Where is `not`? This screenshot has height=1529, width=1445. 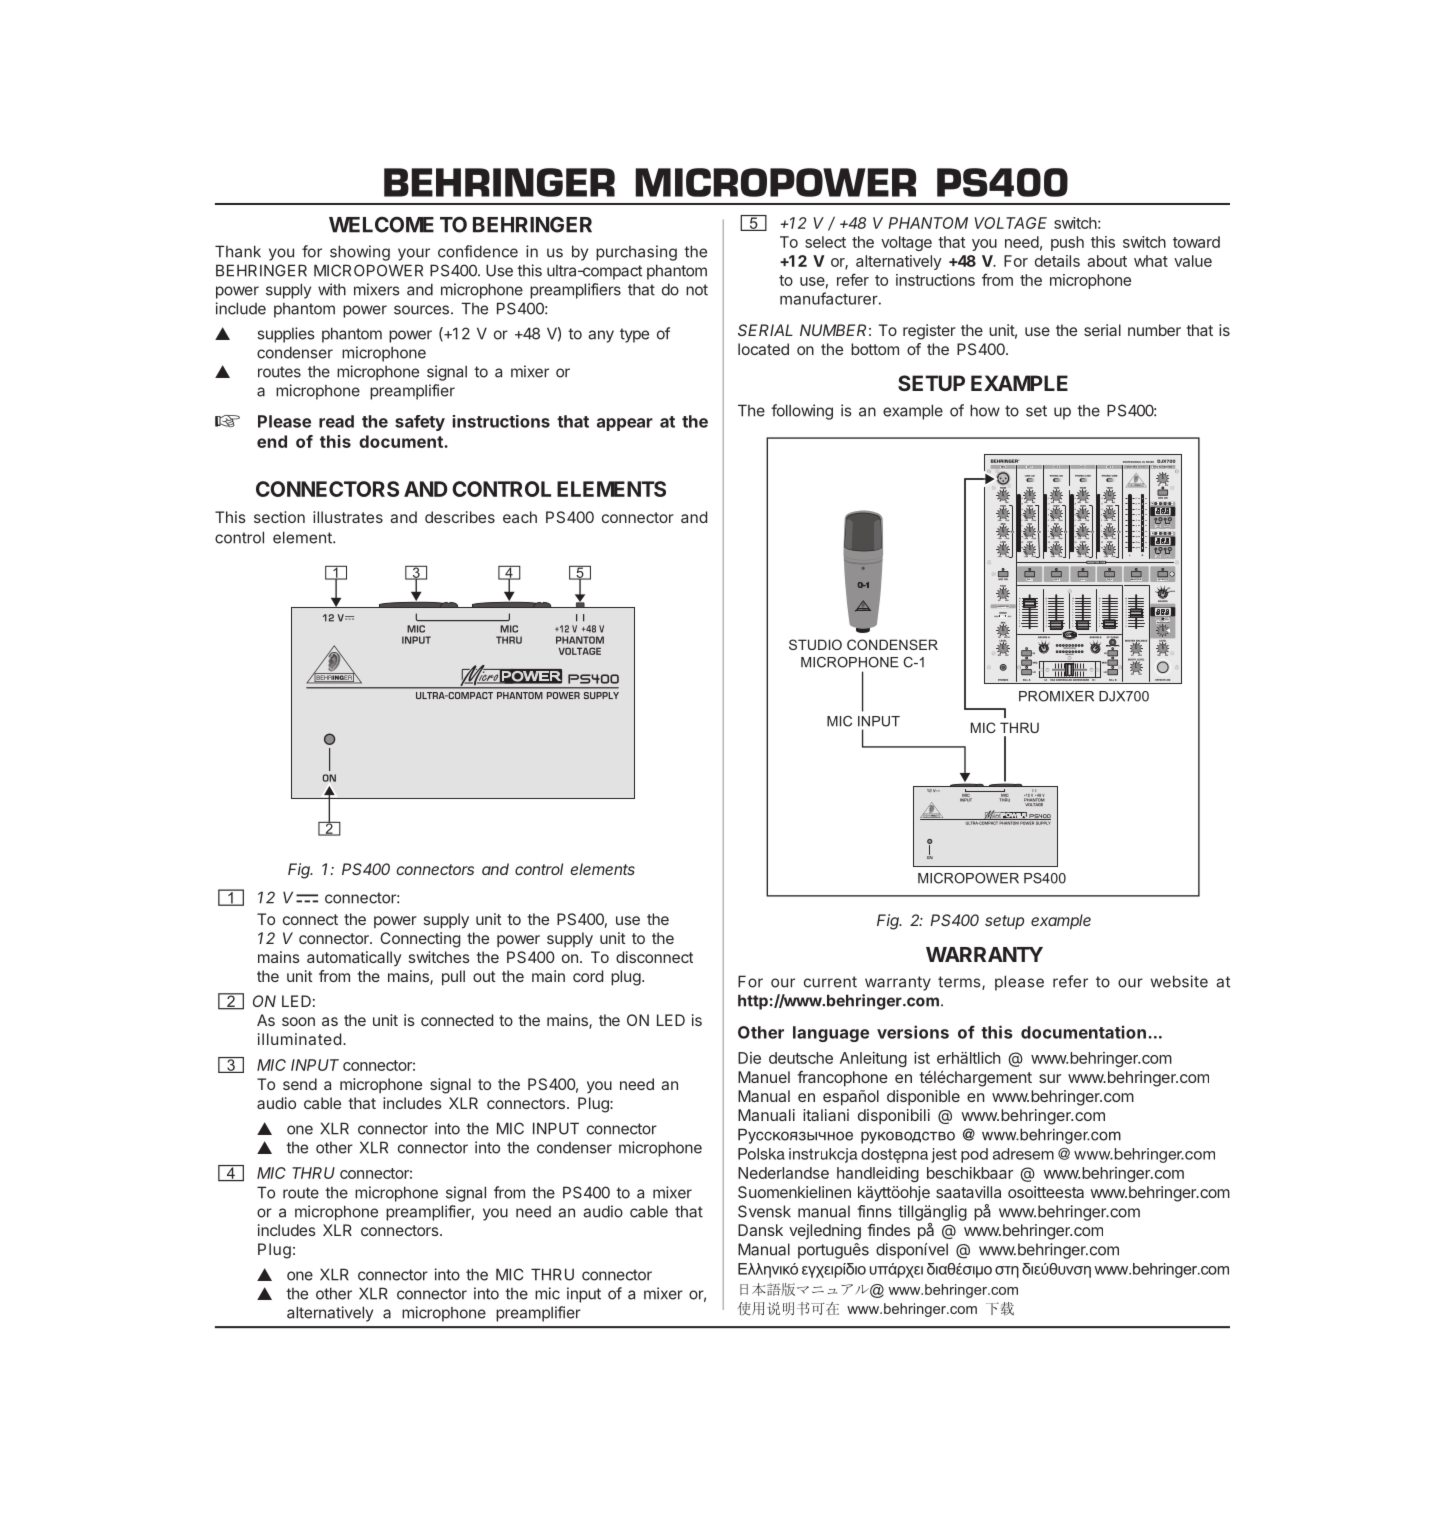
not is located at coordinates (697, 290).
